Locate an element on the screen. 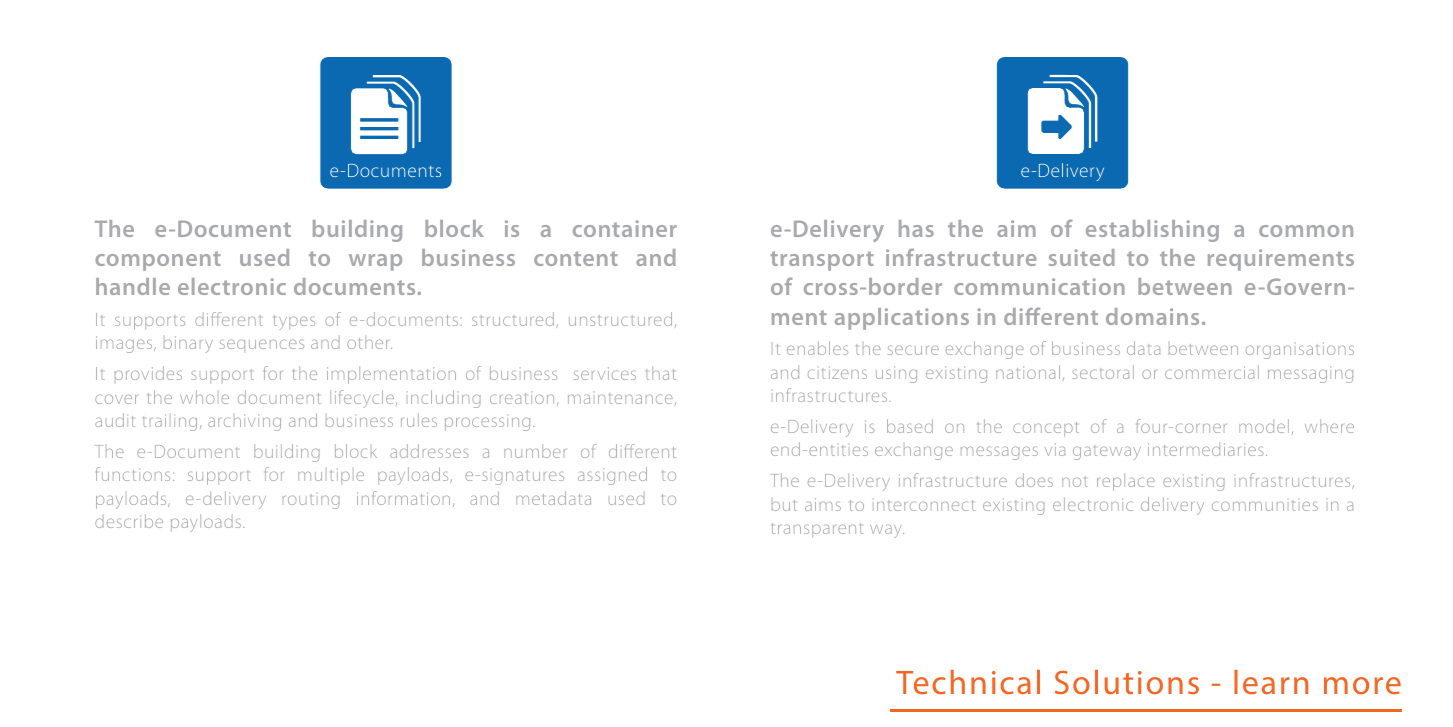  component is located at coordinates (158, 261).
